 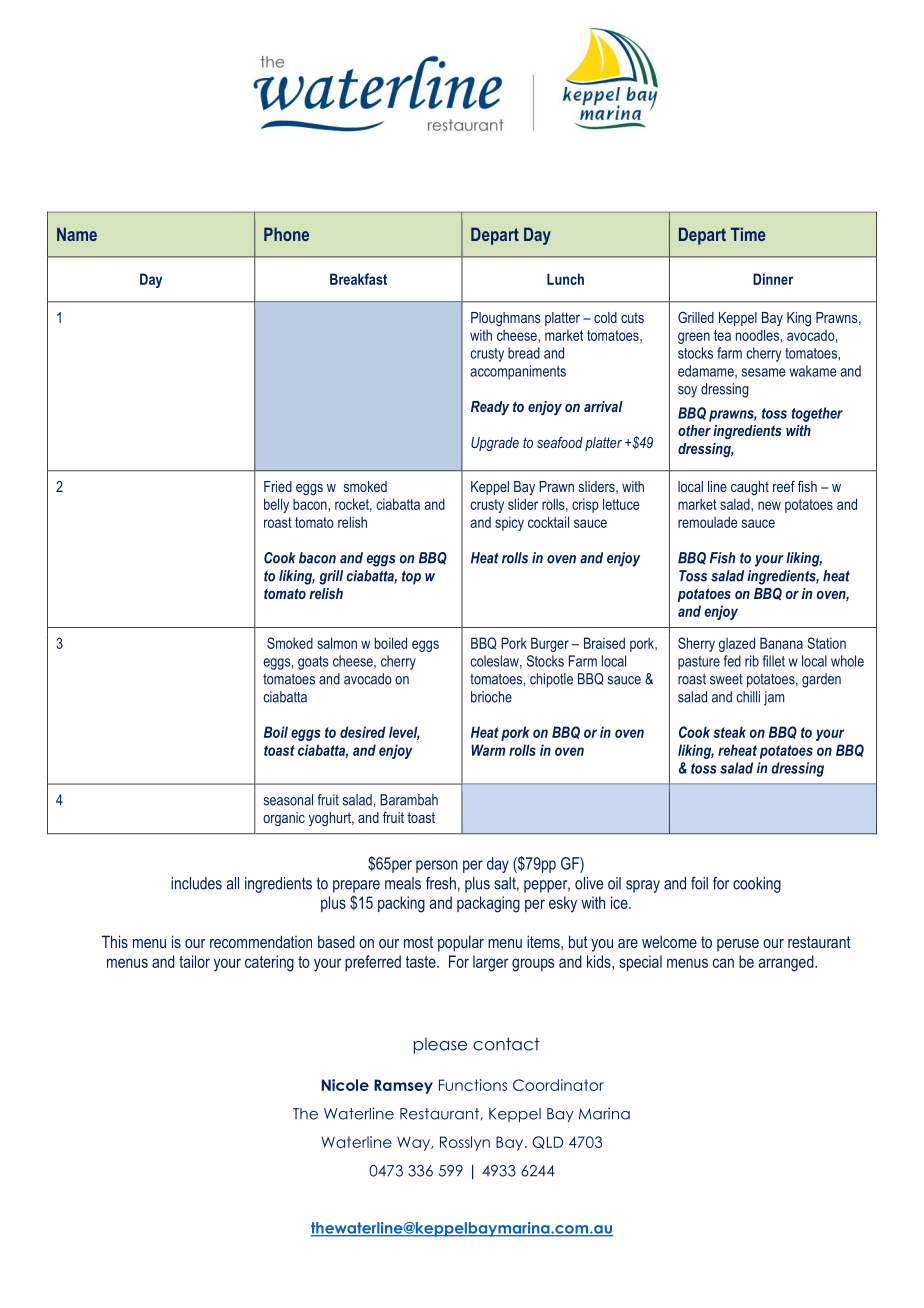 I want to click on spicy, so click(x=509, y=524).
